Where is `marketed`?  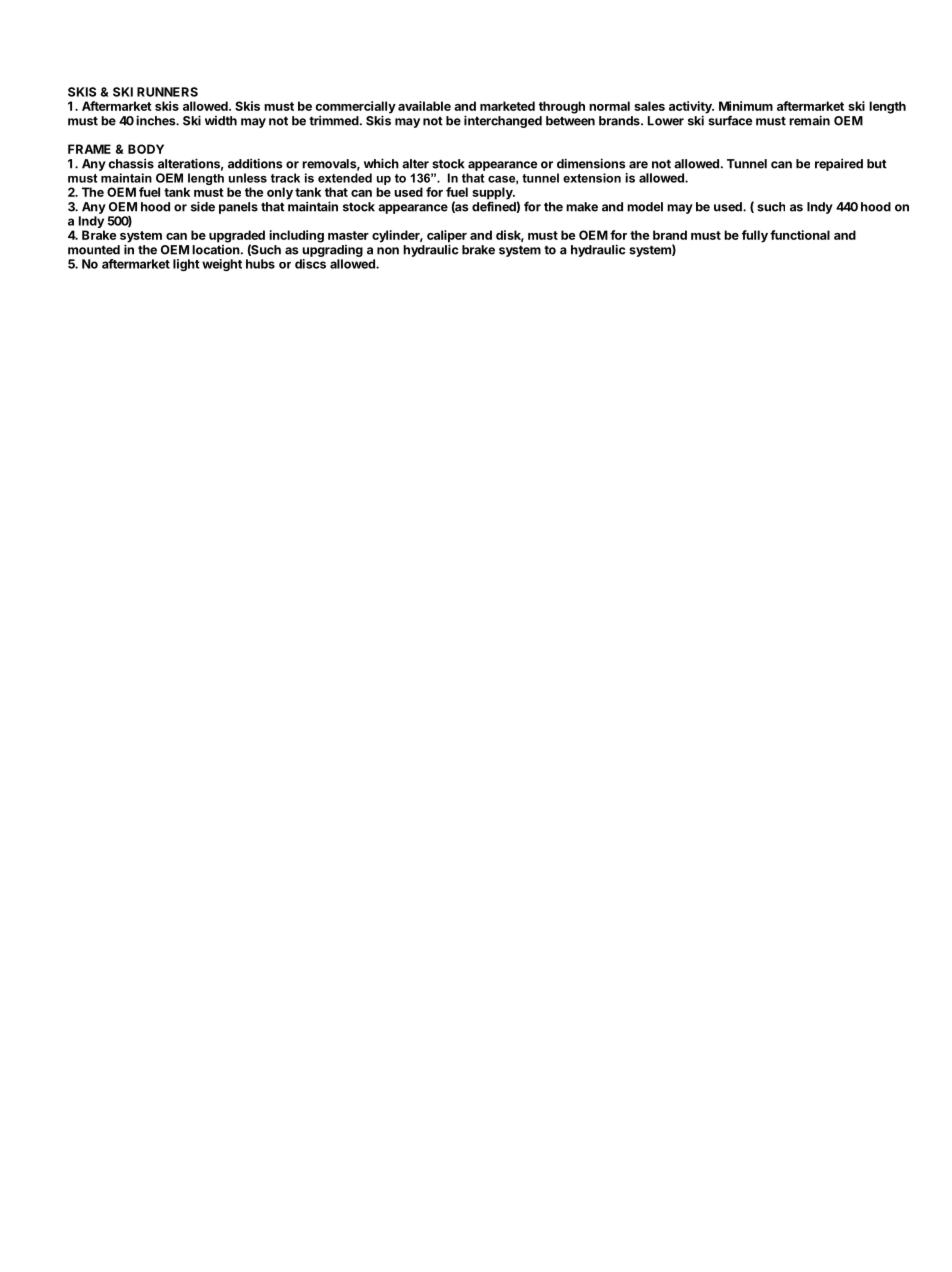 marketed is located at coordinates (507, 106).
